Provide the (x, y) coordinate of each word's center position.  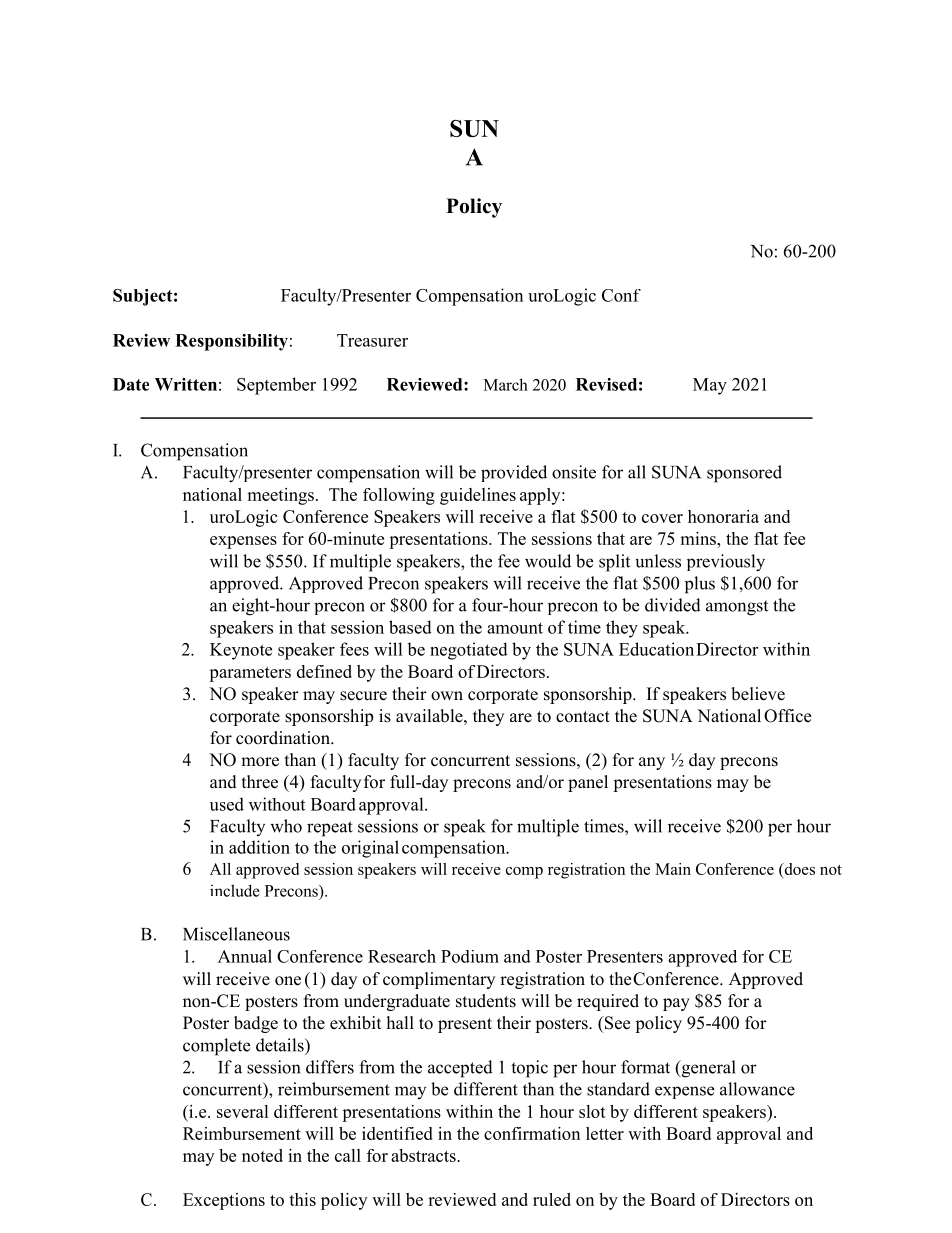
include (235, 890)
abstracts (424, 1155)
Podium (470, 956)
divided (673, 605)
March (506, 384)
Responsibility (231, 342)
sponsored (744, 474)
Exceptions (224, 1201)
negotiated (469, 651)
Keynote (241, 651)
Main (673, 869)
